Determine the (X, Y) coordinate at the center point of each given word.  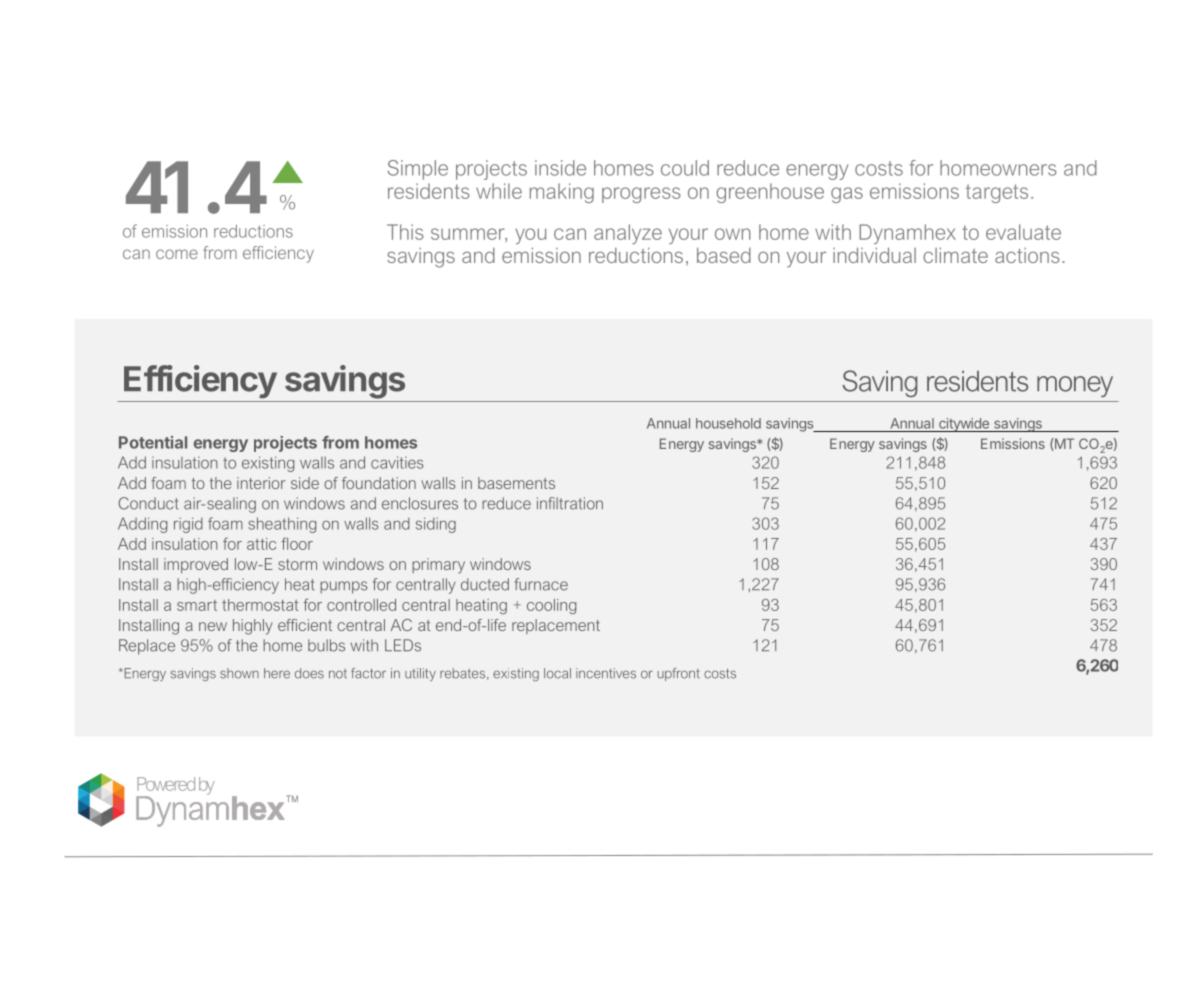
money (1075, 386)
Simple (417, 170)
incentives (606, 673)
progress (641, 195)
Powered (166, 784)
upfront (679, 674)
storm (297, 564)
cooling (551, 606)
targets (997, 193)
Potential (153, 442)
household (728, 423)
